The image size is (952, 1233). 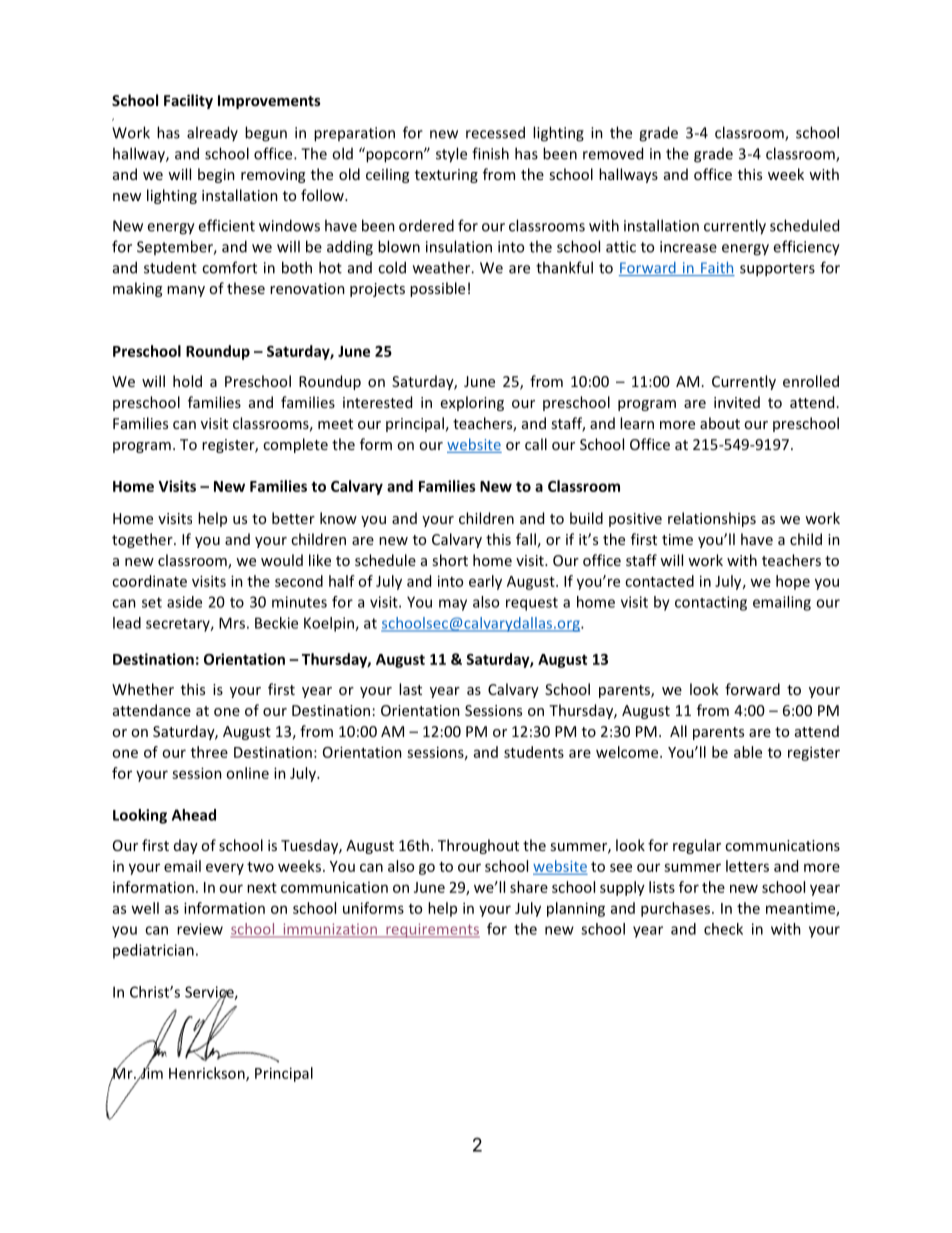 What do you see at coordinates (697, 846) in the page?
I see `regular` at bounding box center [697, 846].
